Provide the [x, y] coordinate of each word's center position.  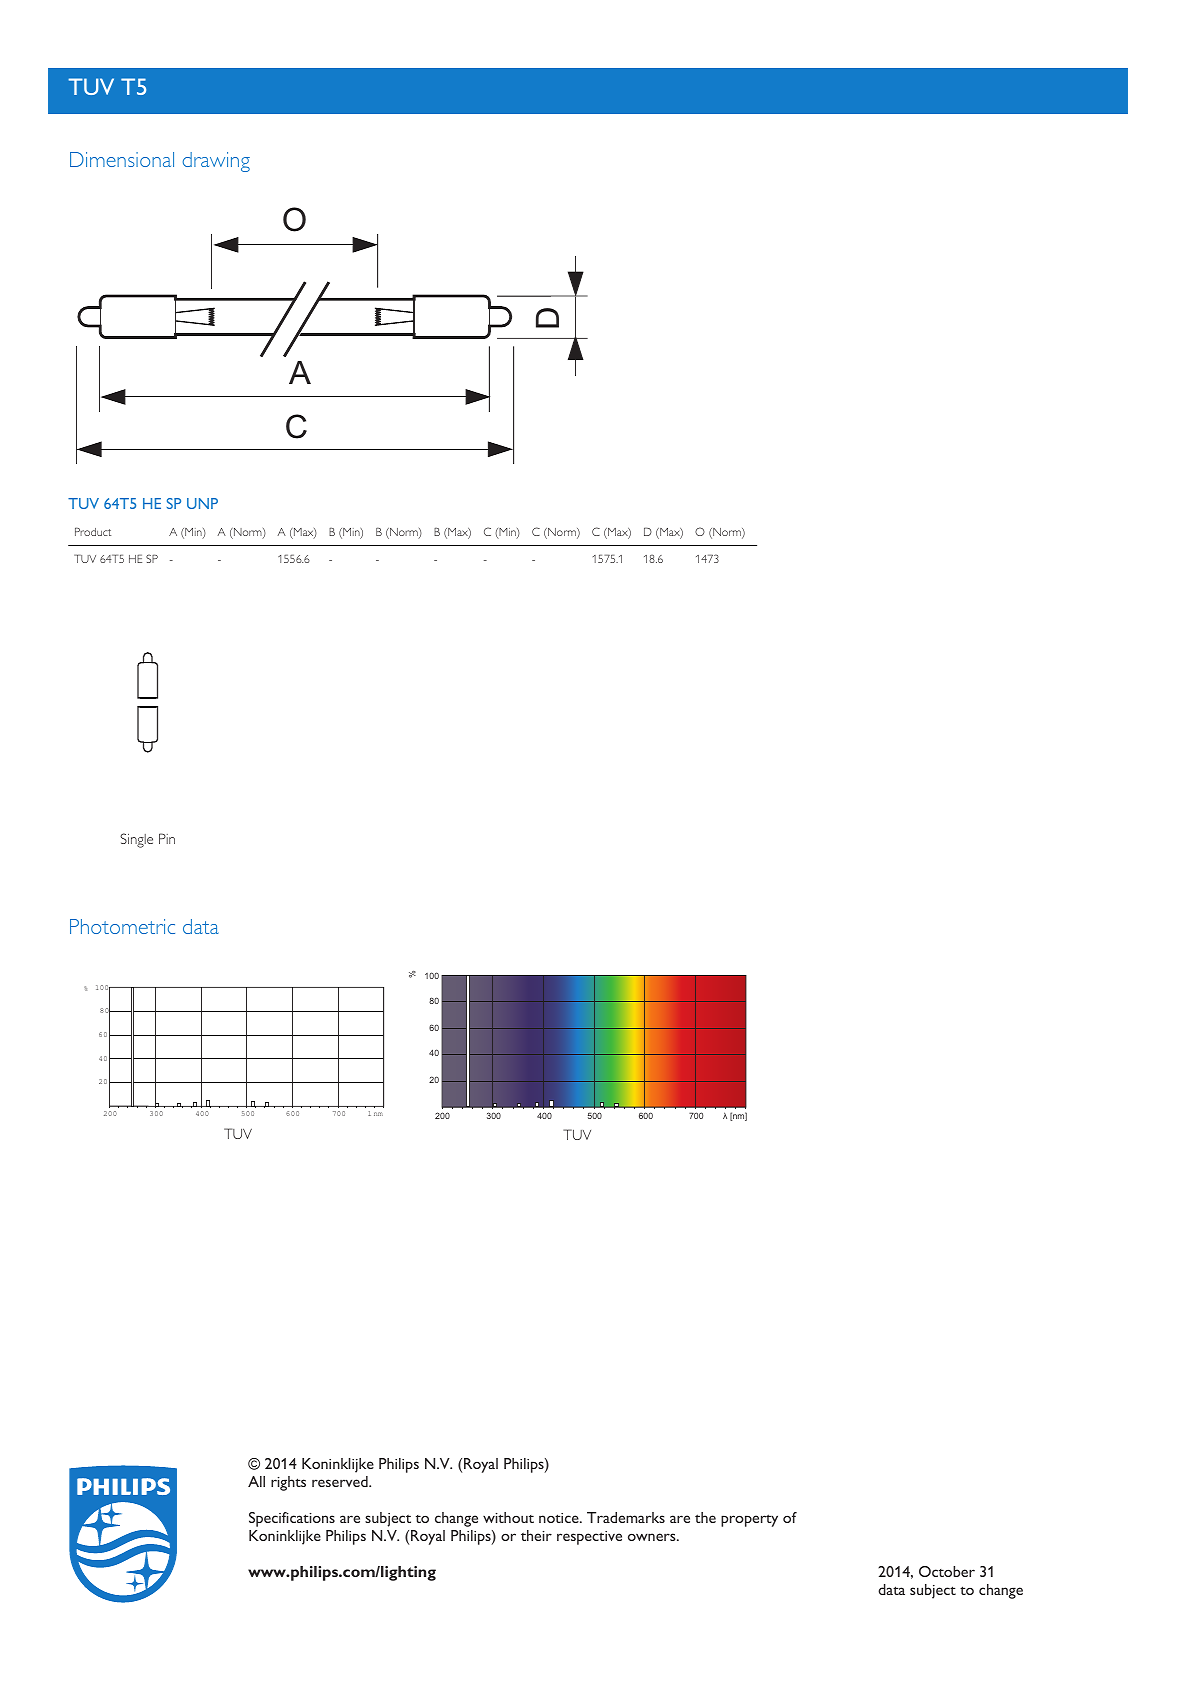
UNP [202, 503]
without [508, 1517]
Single [136, 840]
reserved [341, 1481]
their [536, 1535]
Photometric [122, 926]
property [749, 1520]
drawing [216, 162]
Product [93, 531]
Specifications [292, 1519]
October [947, 1571]
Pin [167, 838]
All [256, 1481]
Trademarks [626, 1517]
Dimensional [122, 159]
